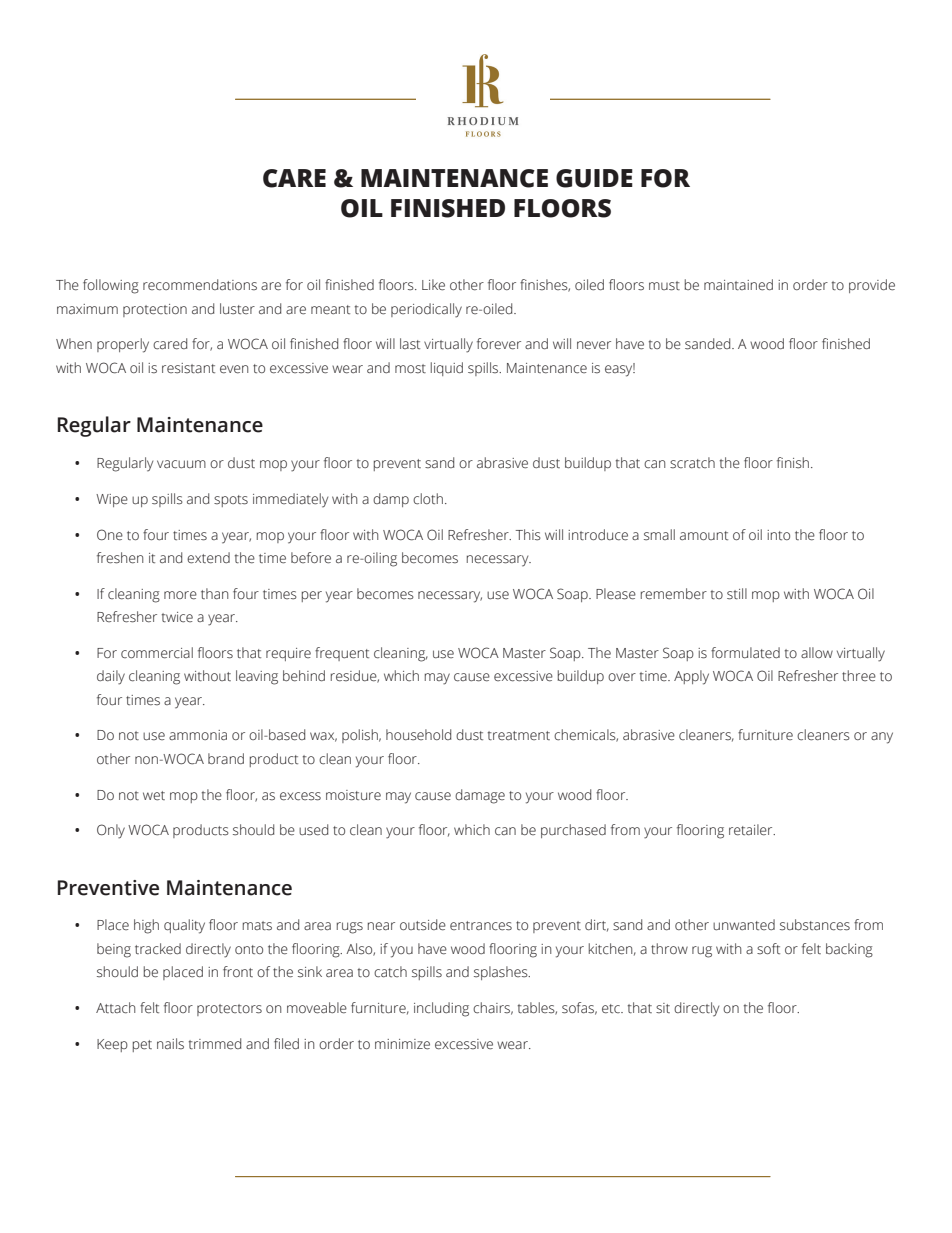 This document has height=1233, width=952. What do you see at coordinates (616, 594) in the document?
I see `Please` at bounding box center [616, 594].
